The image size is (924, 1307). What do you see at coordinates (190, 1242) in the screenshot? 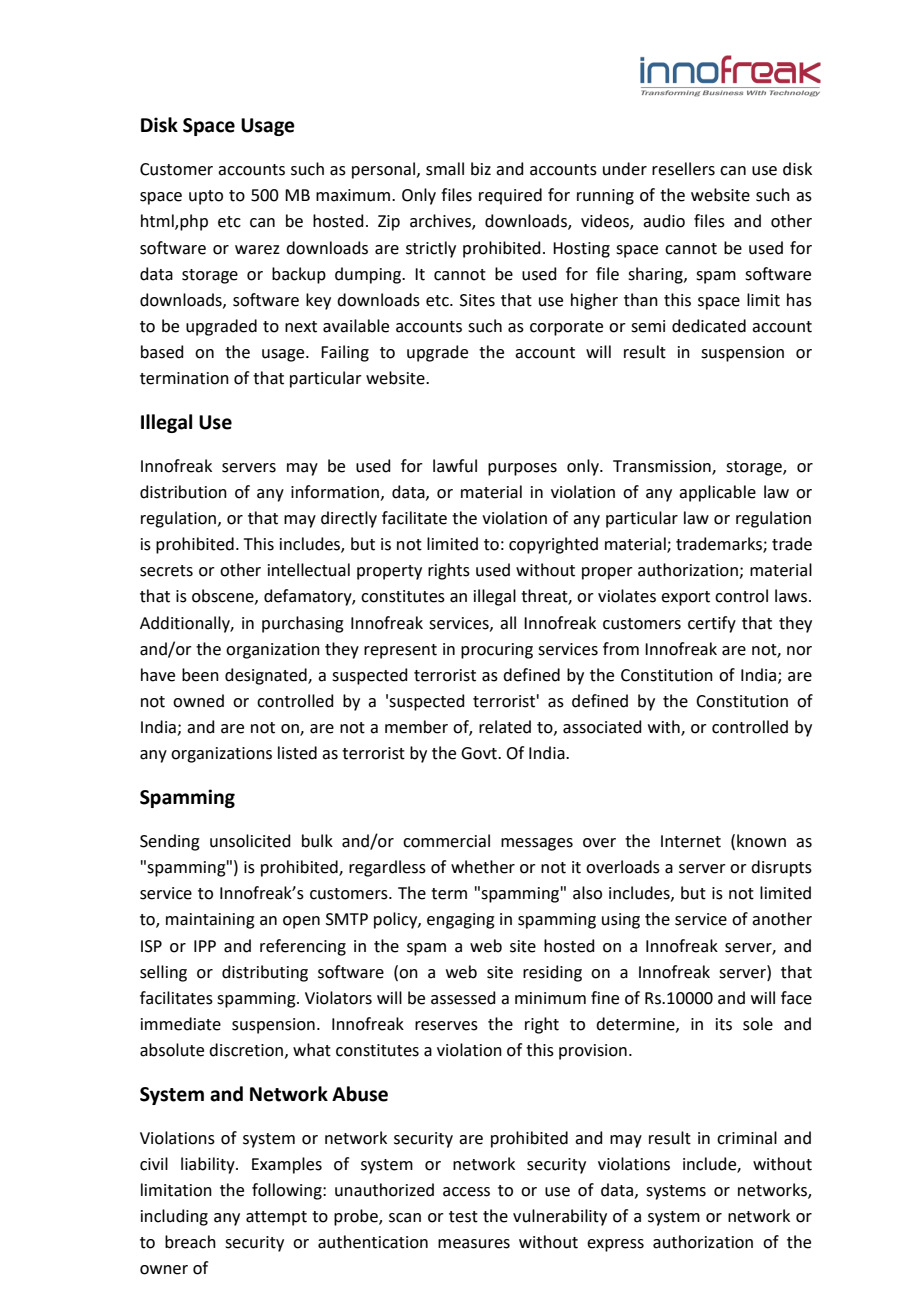
I see `breach` at bounding box center [190, 1242].
